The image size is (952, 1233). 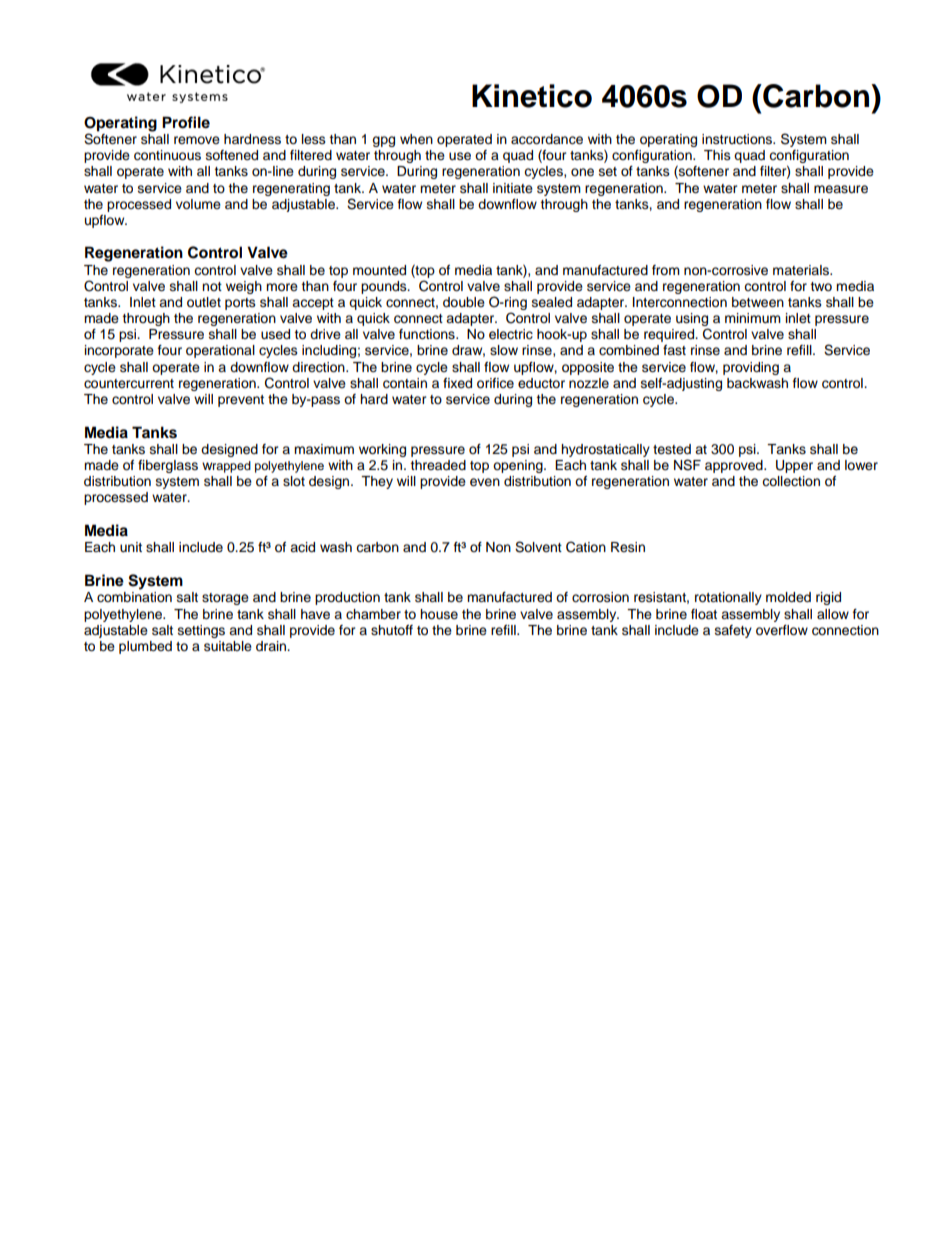 I want to click on slot, so click(x=294, y=481).
